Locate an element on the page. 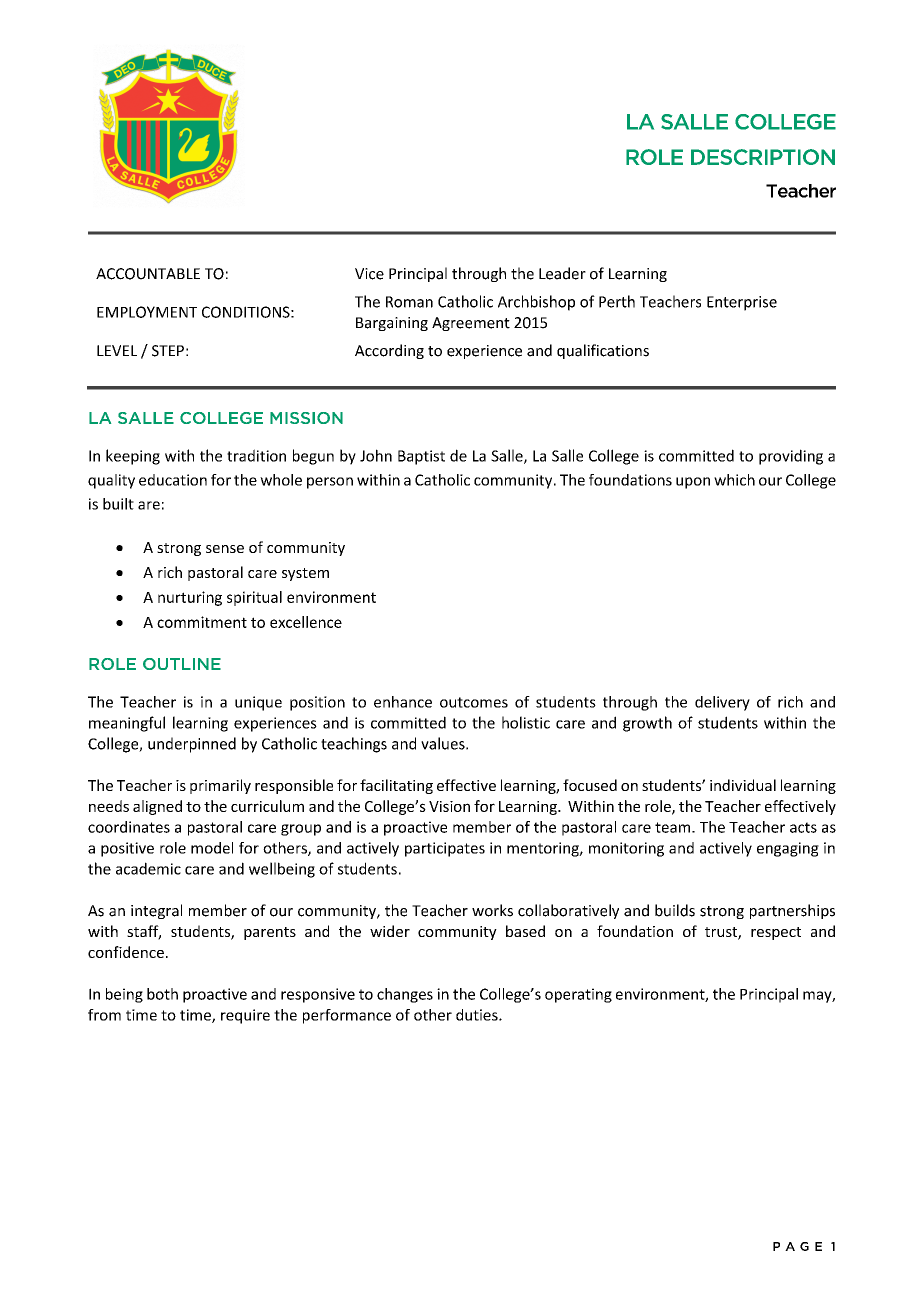  require is located at coordinates (245, 1016).
